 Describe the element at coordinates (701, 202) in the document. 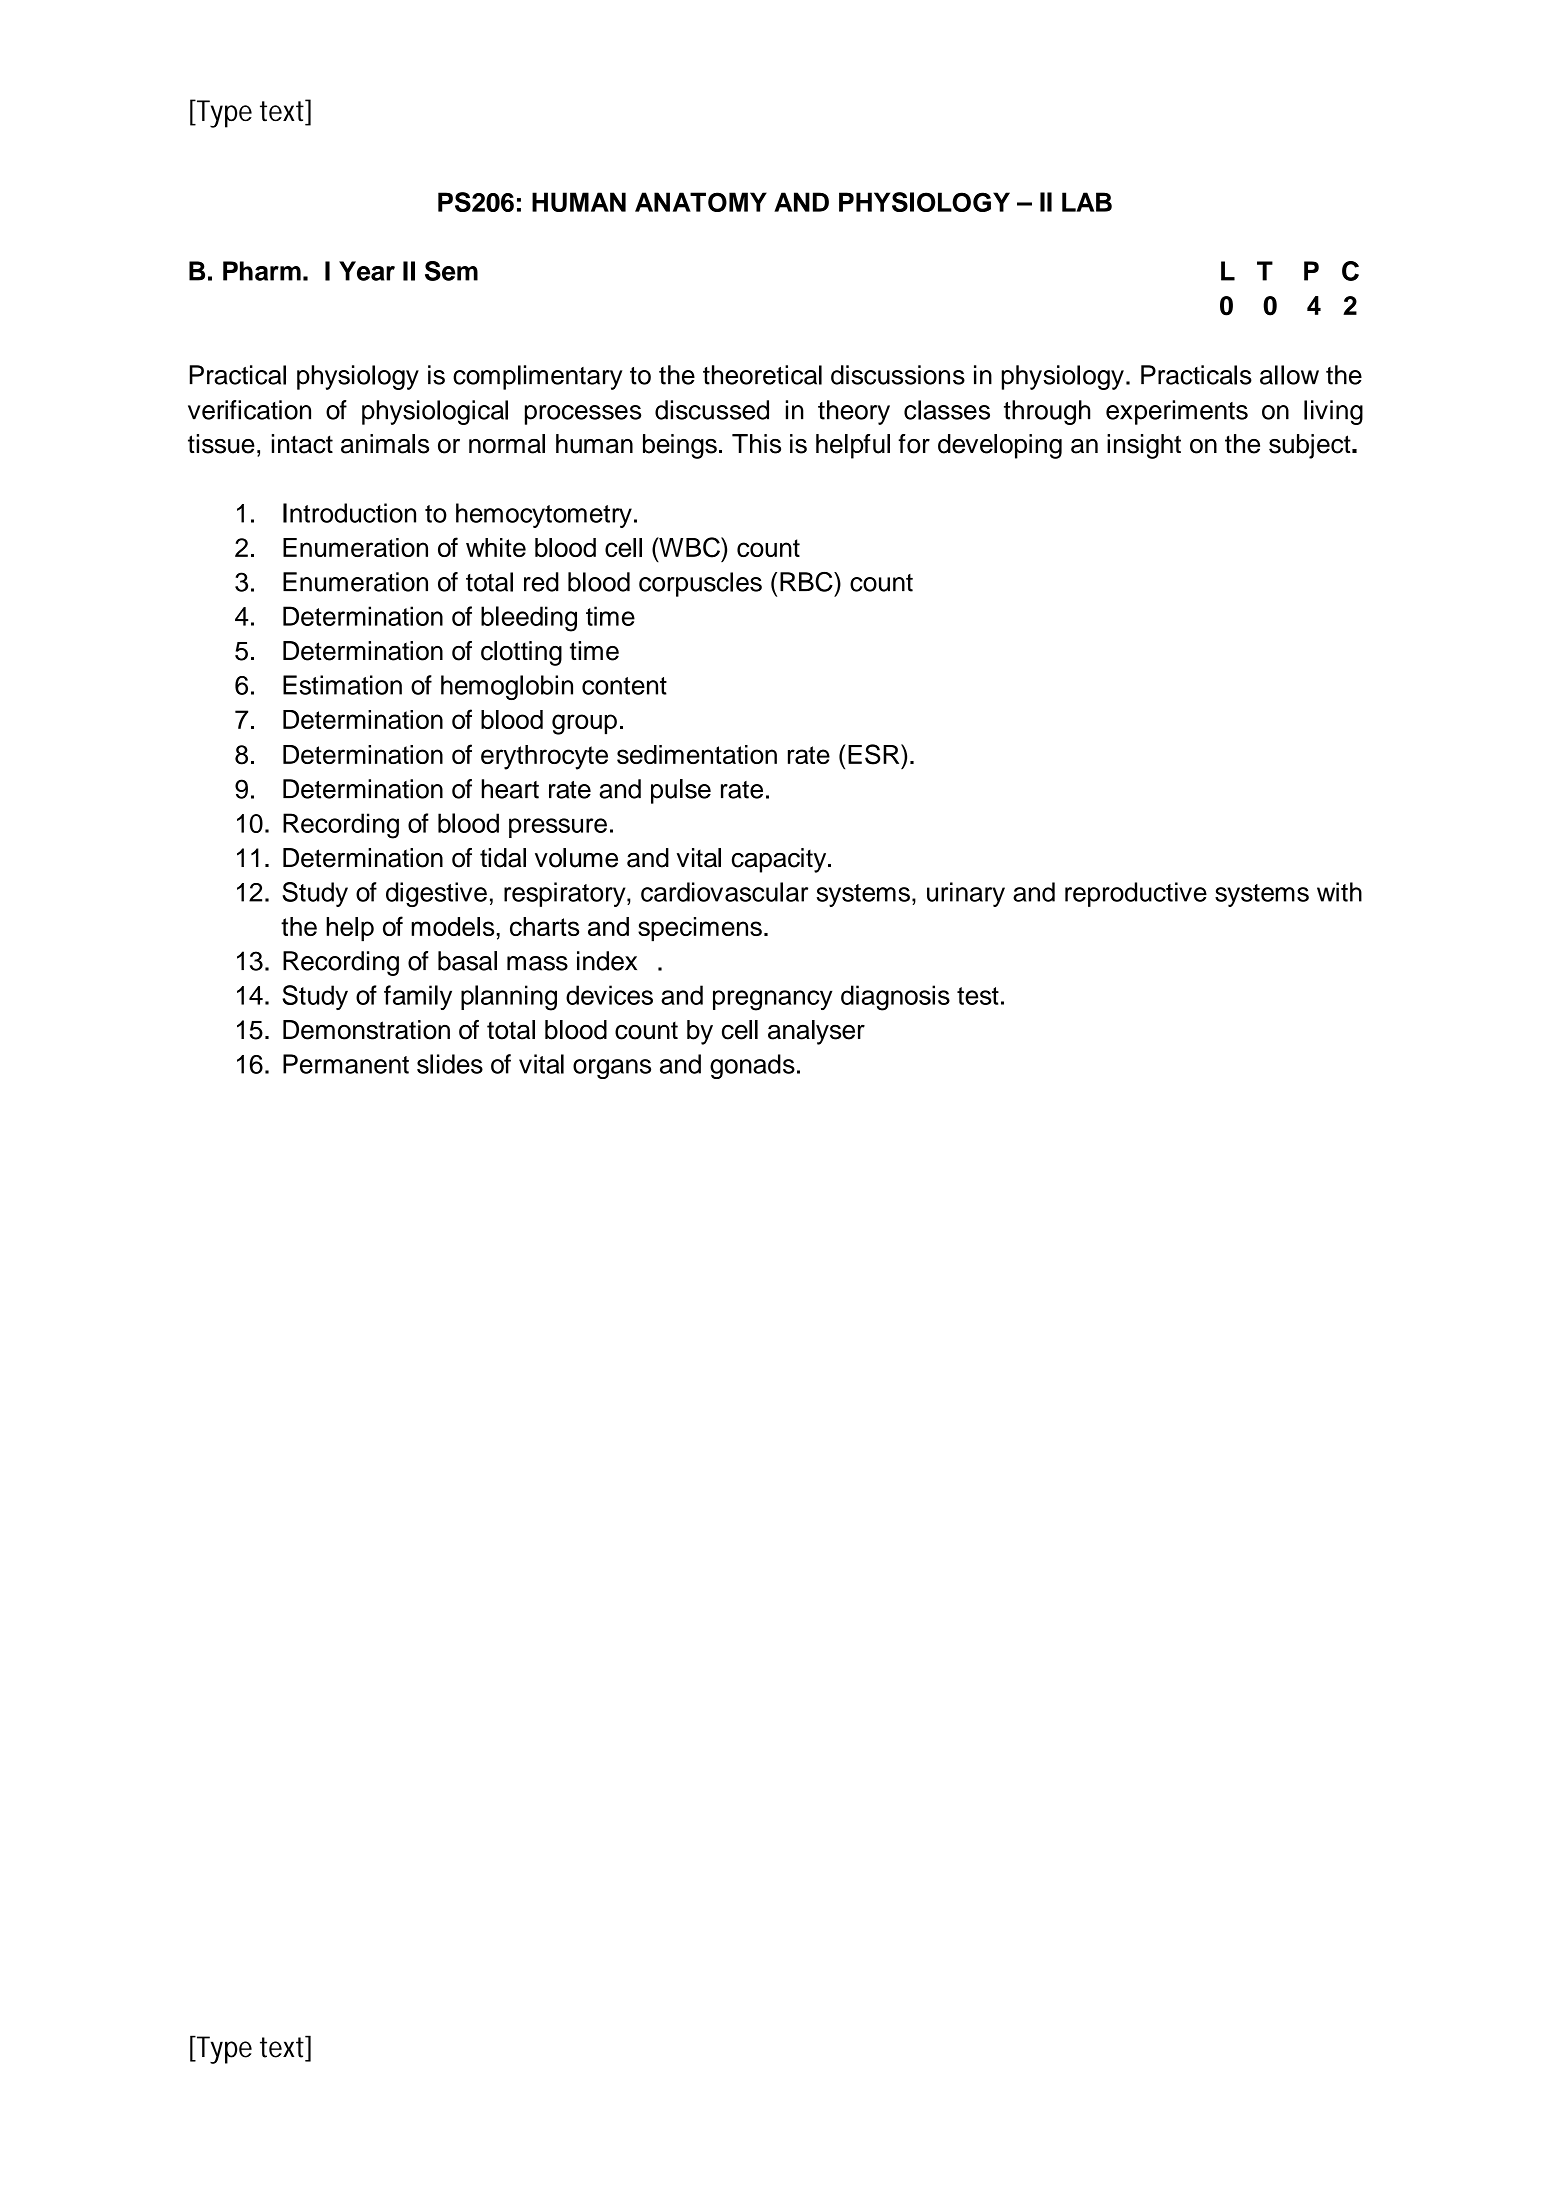

I see `ANATOMY` at that location.
